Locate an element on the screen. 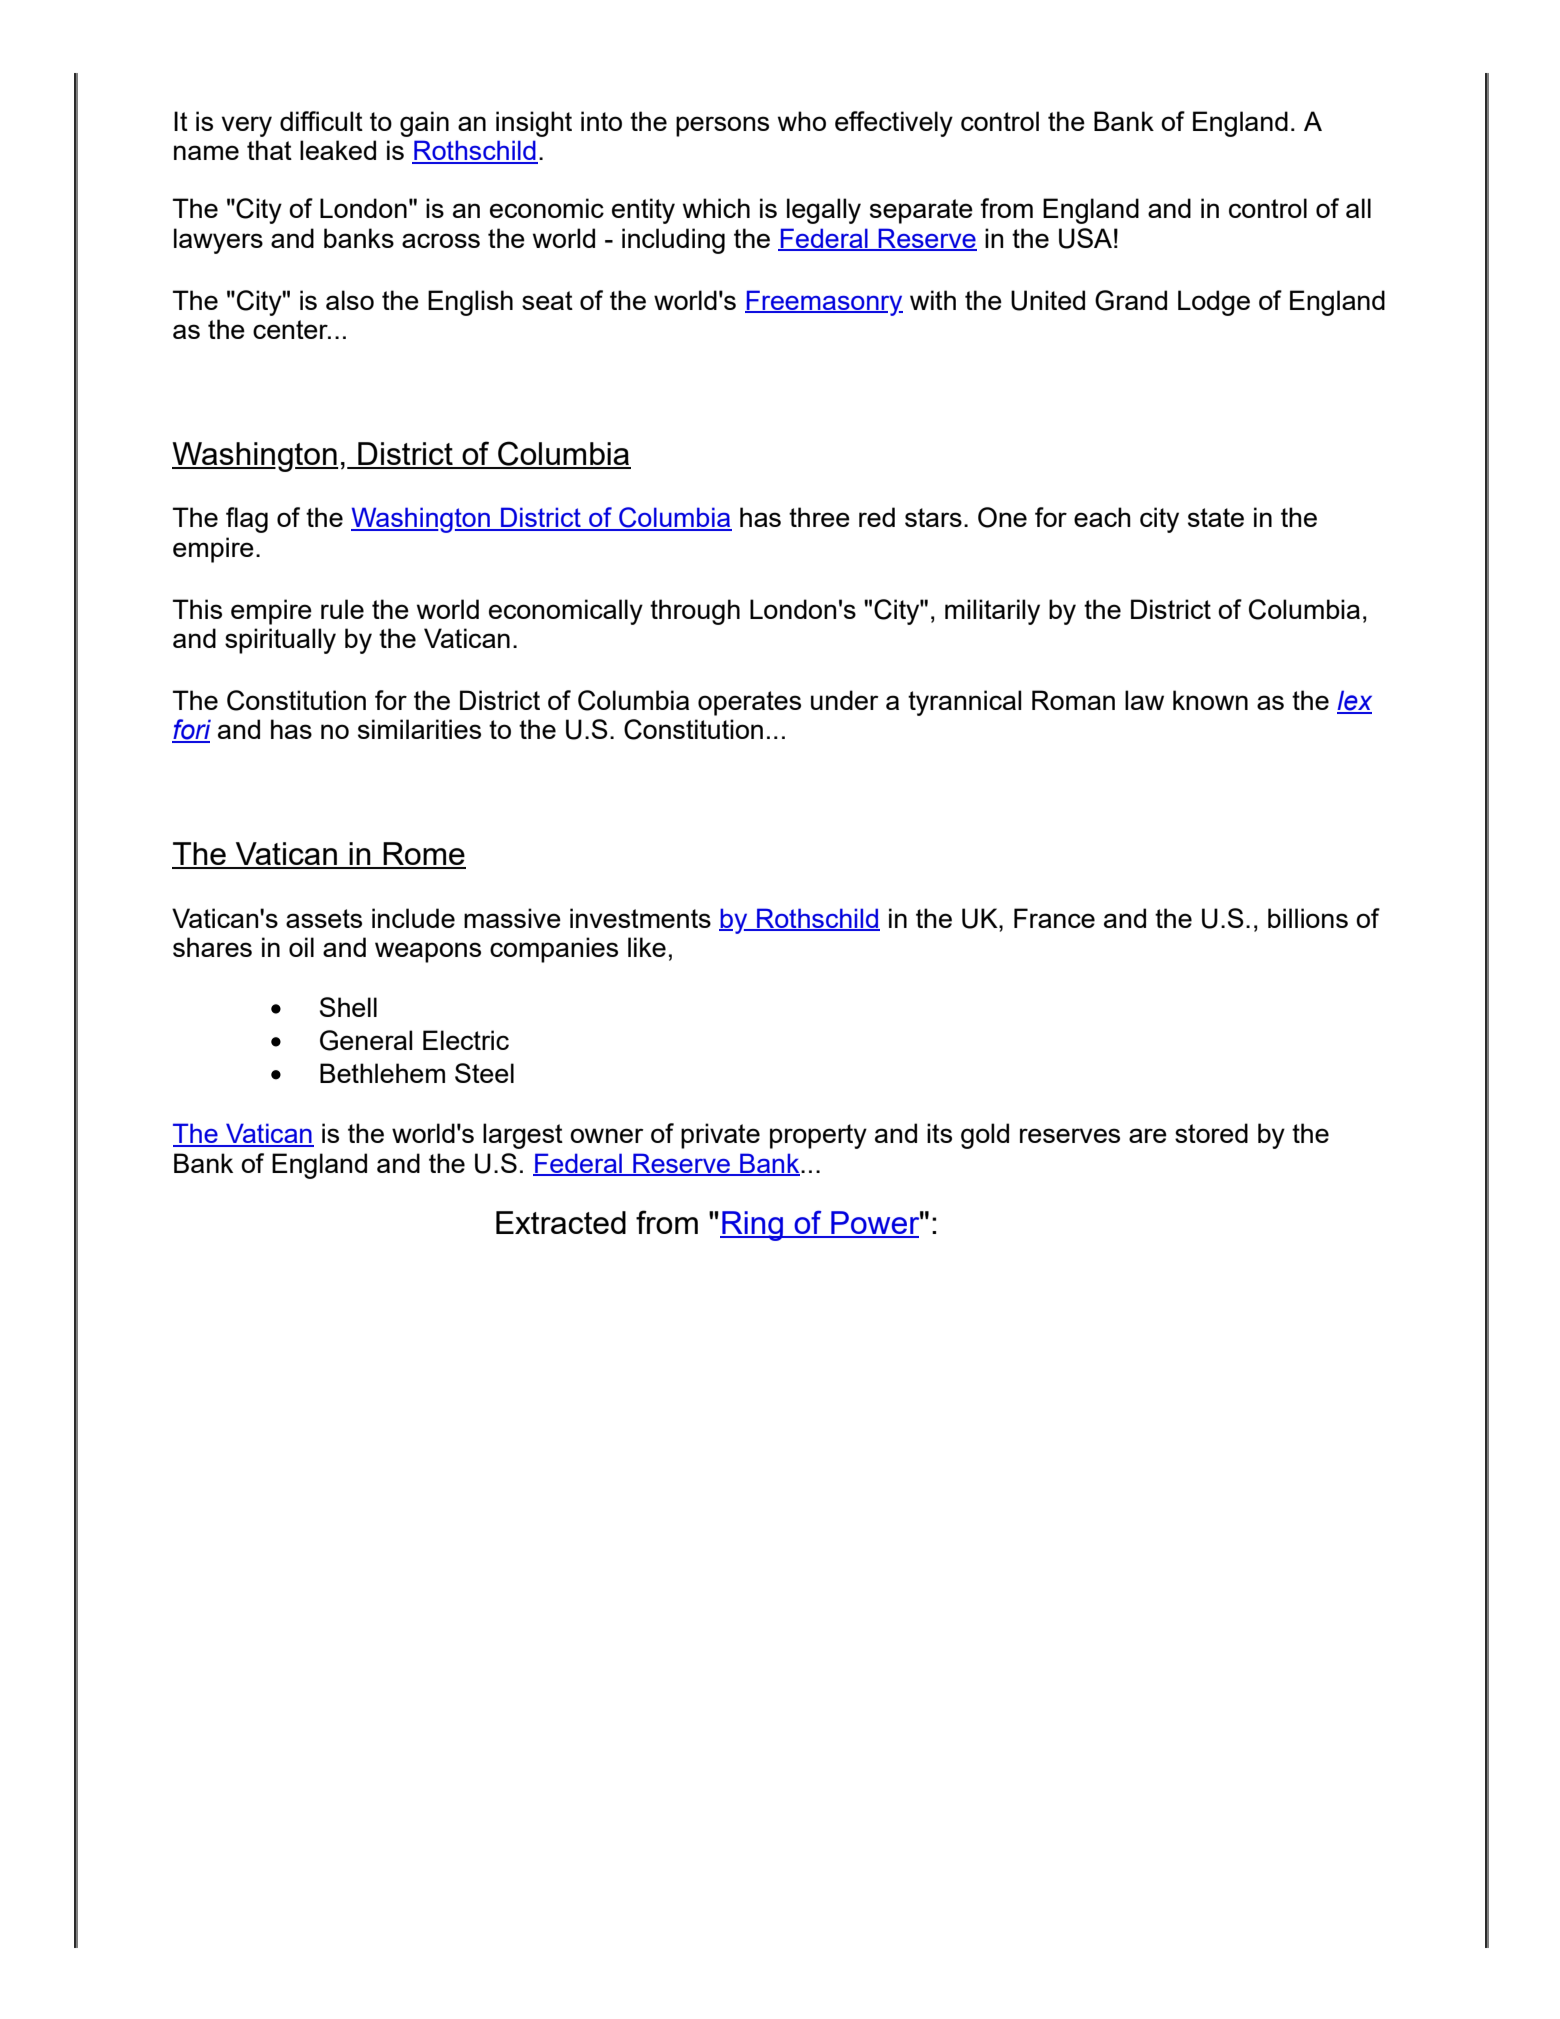 The height and width of the screenshot is (2019, 1560). three is located at coordinates (819, 517).
